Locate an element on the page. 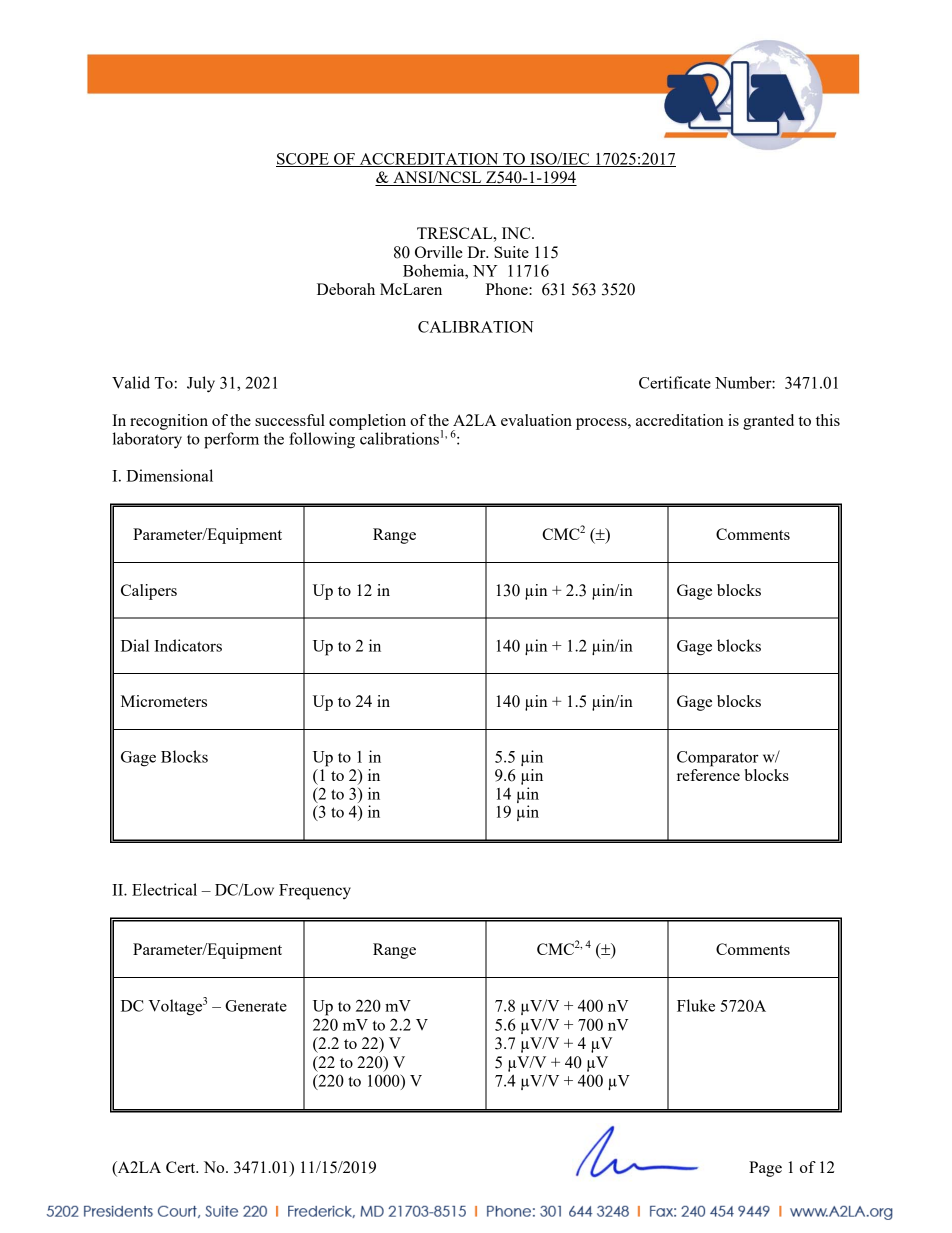 The image size is (952, 1233). reference is located at coordinates (708, 775).
